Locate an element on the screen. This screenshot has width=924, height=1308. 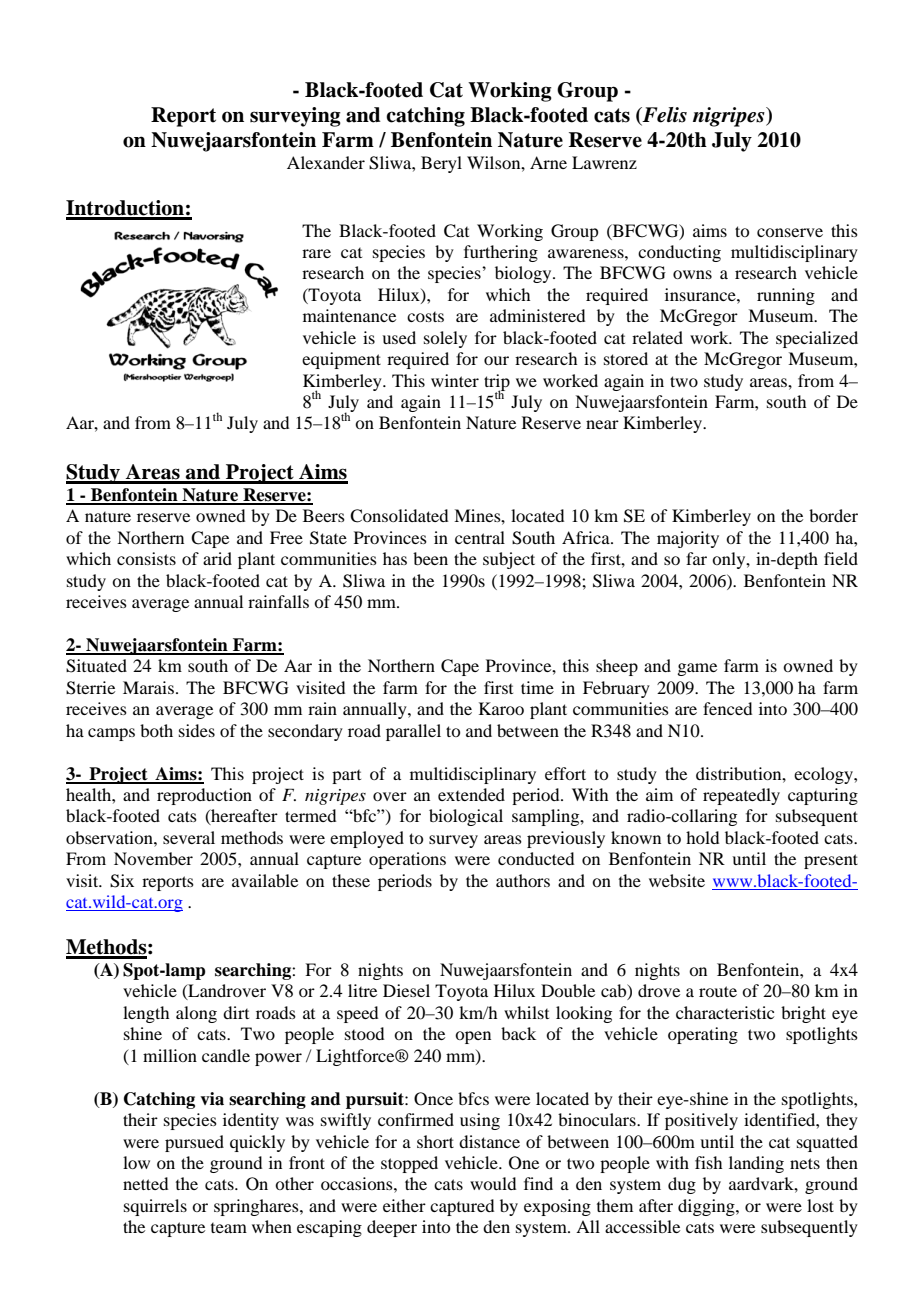
landing is located at coordinates (756, 1164).
